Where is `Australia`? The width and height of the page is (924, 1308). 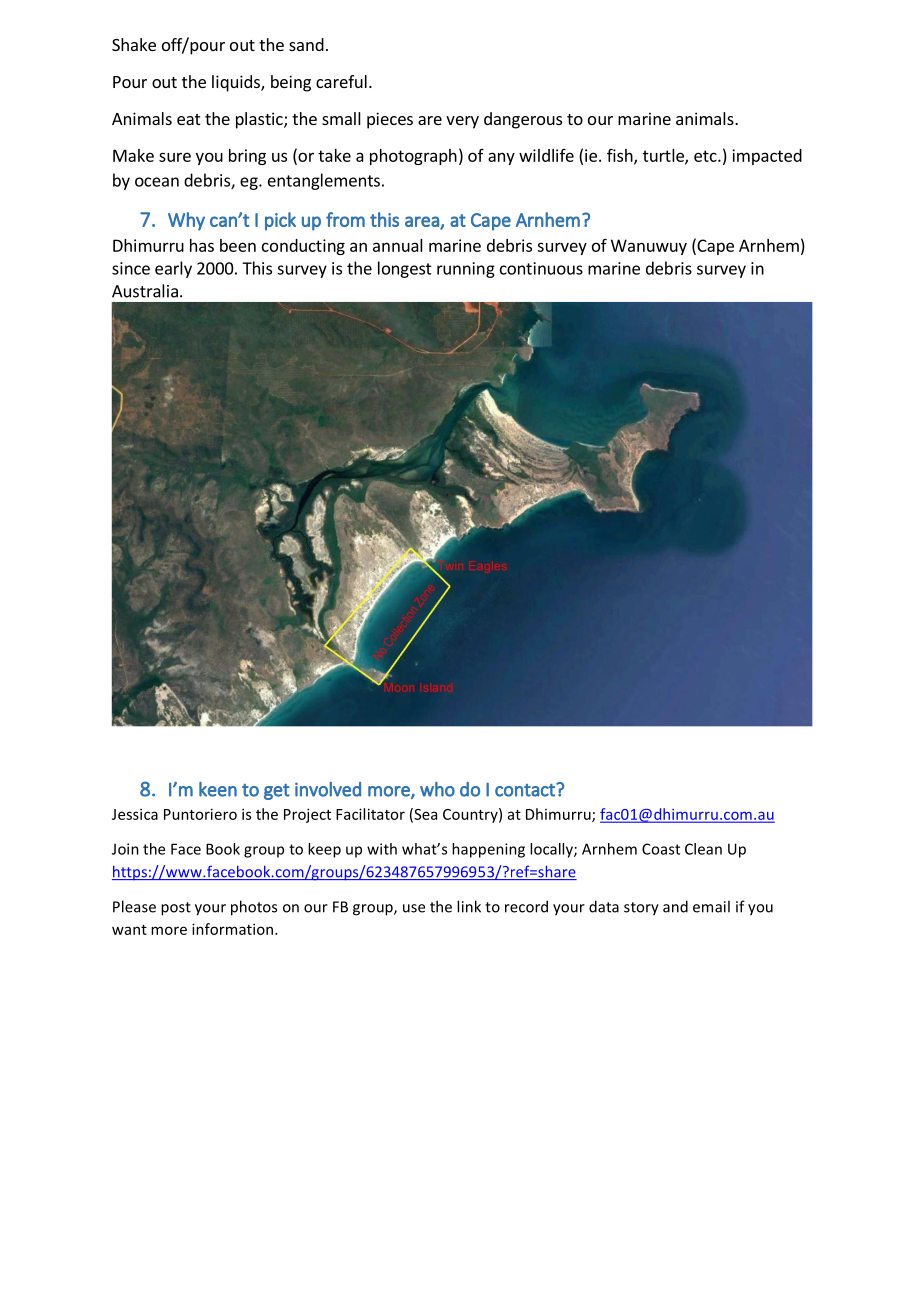 Australia is located at coordinates (145, 291).
